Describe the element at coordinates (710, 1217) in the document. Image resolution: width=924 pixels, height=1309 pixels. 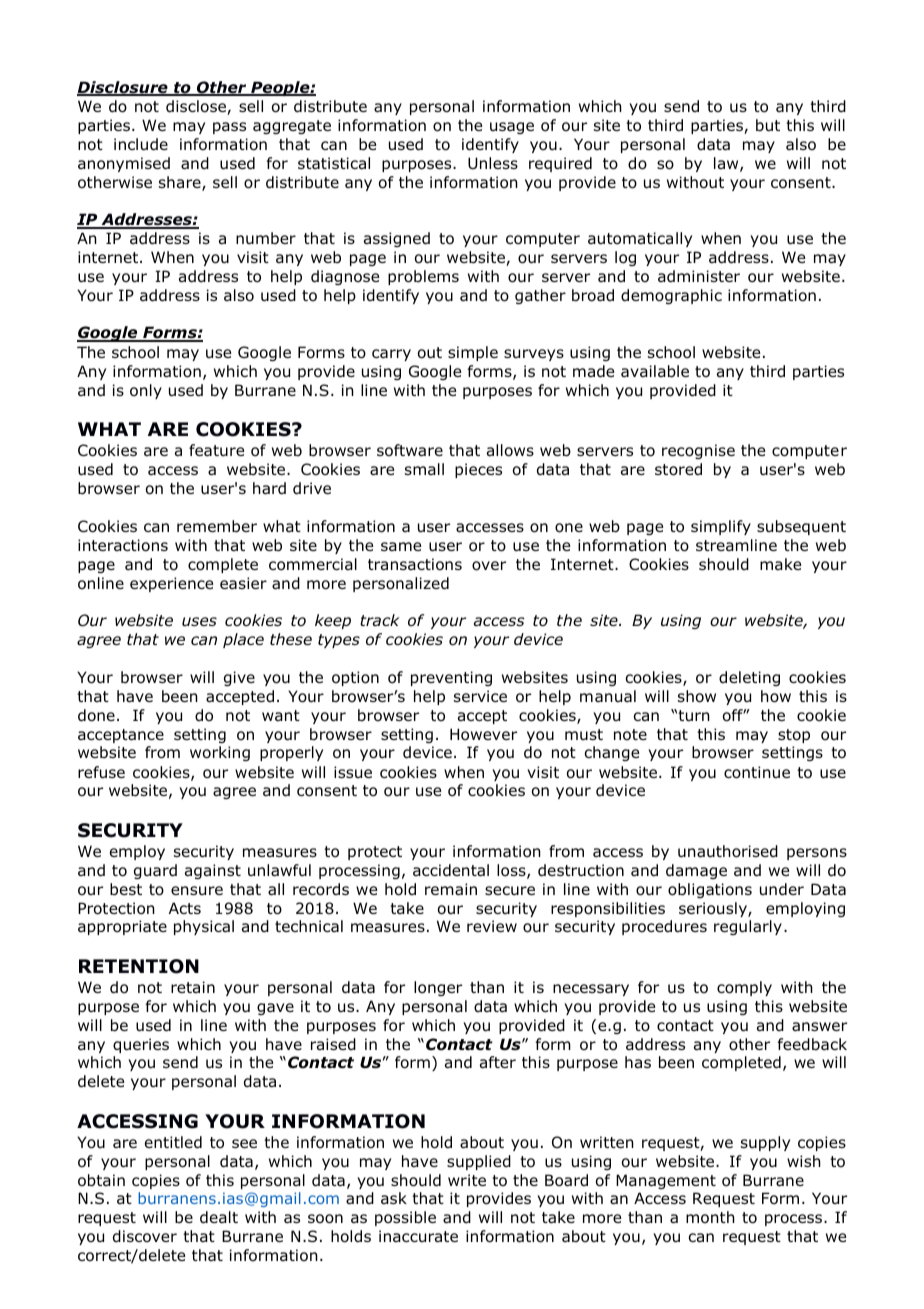
I see `month` at that location.
